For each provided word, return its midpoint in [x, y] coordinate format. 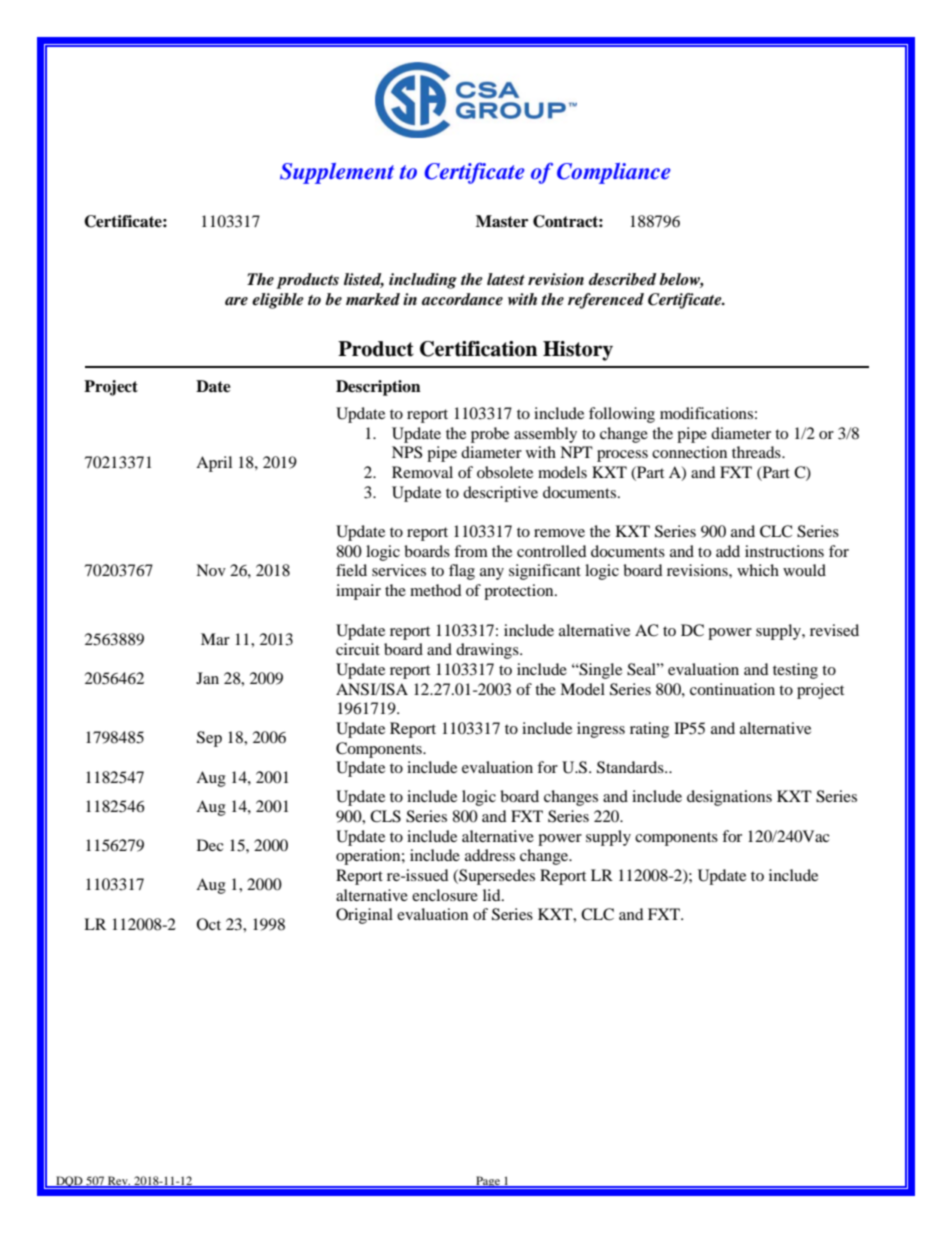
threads [757, 452]
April [214, 464]
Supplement [337, 173]
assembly [545, 435]
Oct [209, 924]
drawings [488, 651]
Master [502, 221]
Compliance [614, 173]
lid [493, 895]
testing [795, 671]
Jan [207, 678]
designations [729, 798]
